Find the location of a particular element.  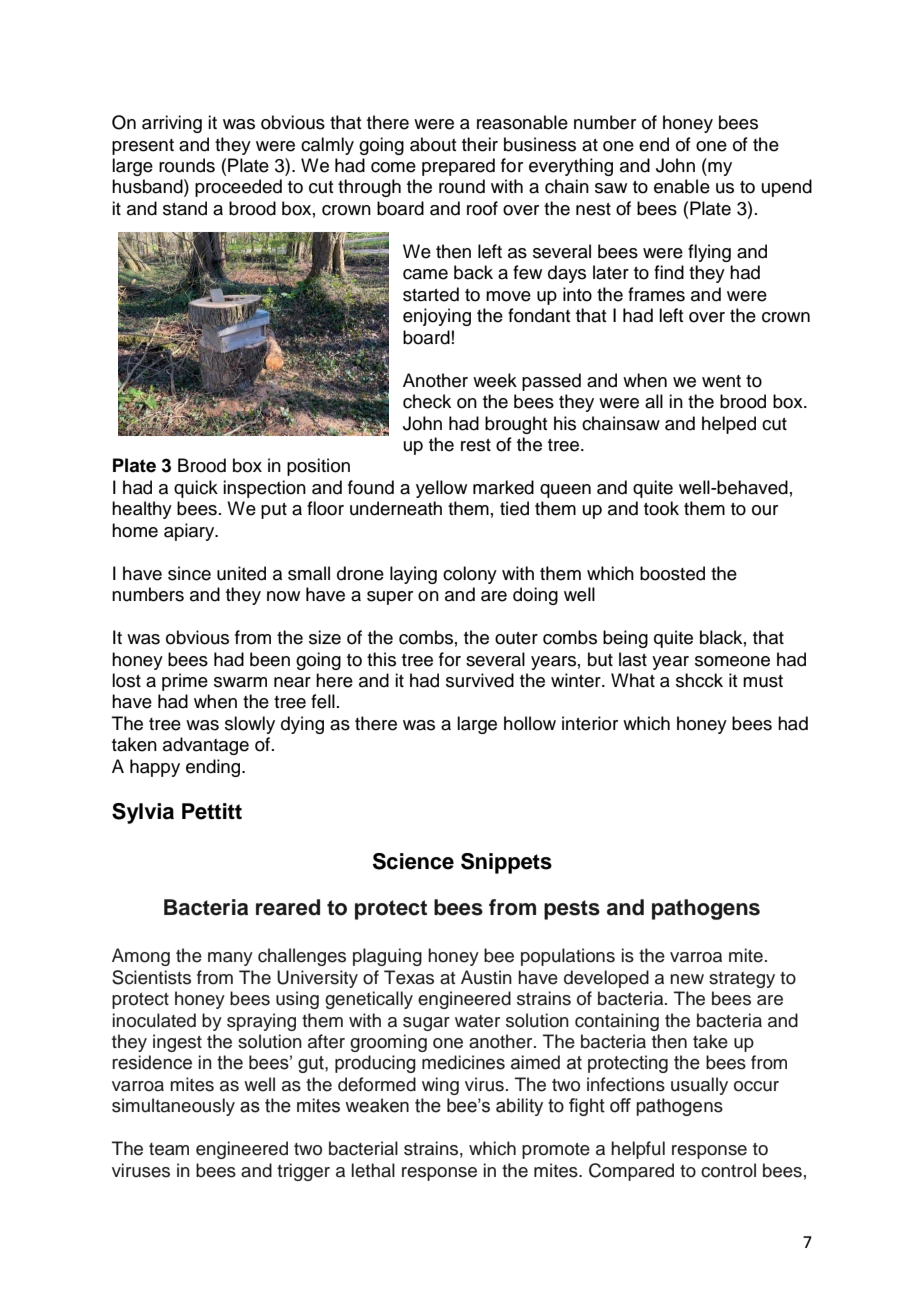

enable is located at coordinates (682, 186).
